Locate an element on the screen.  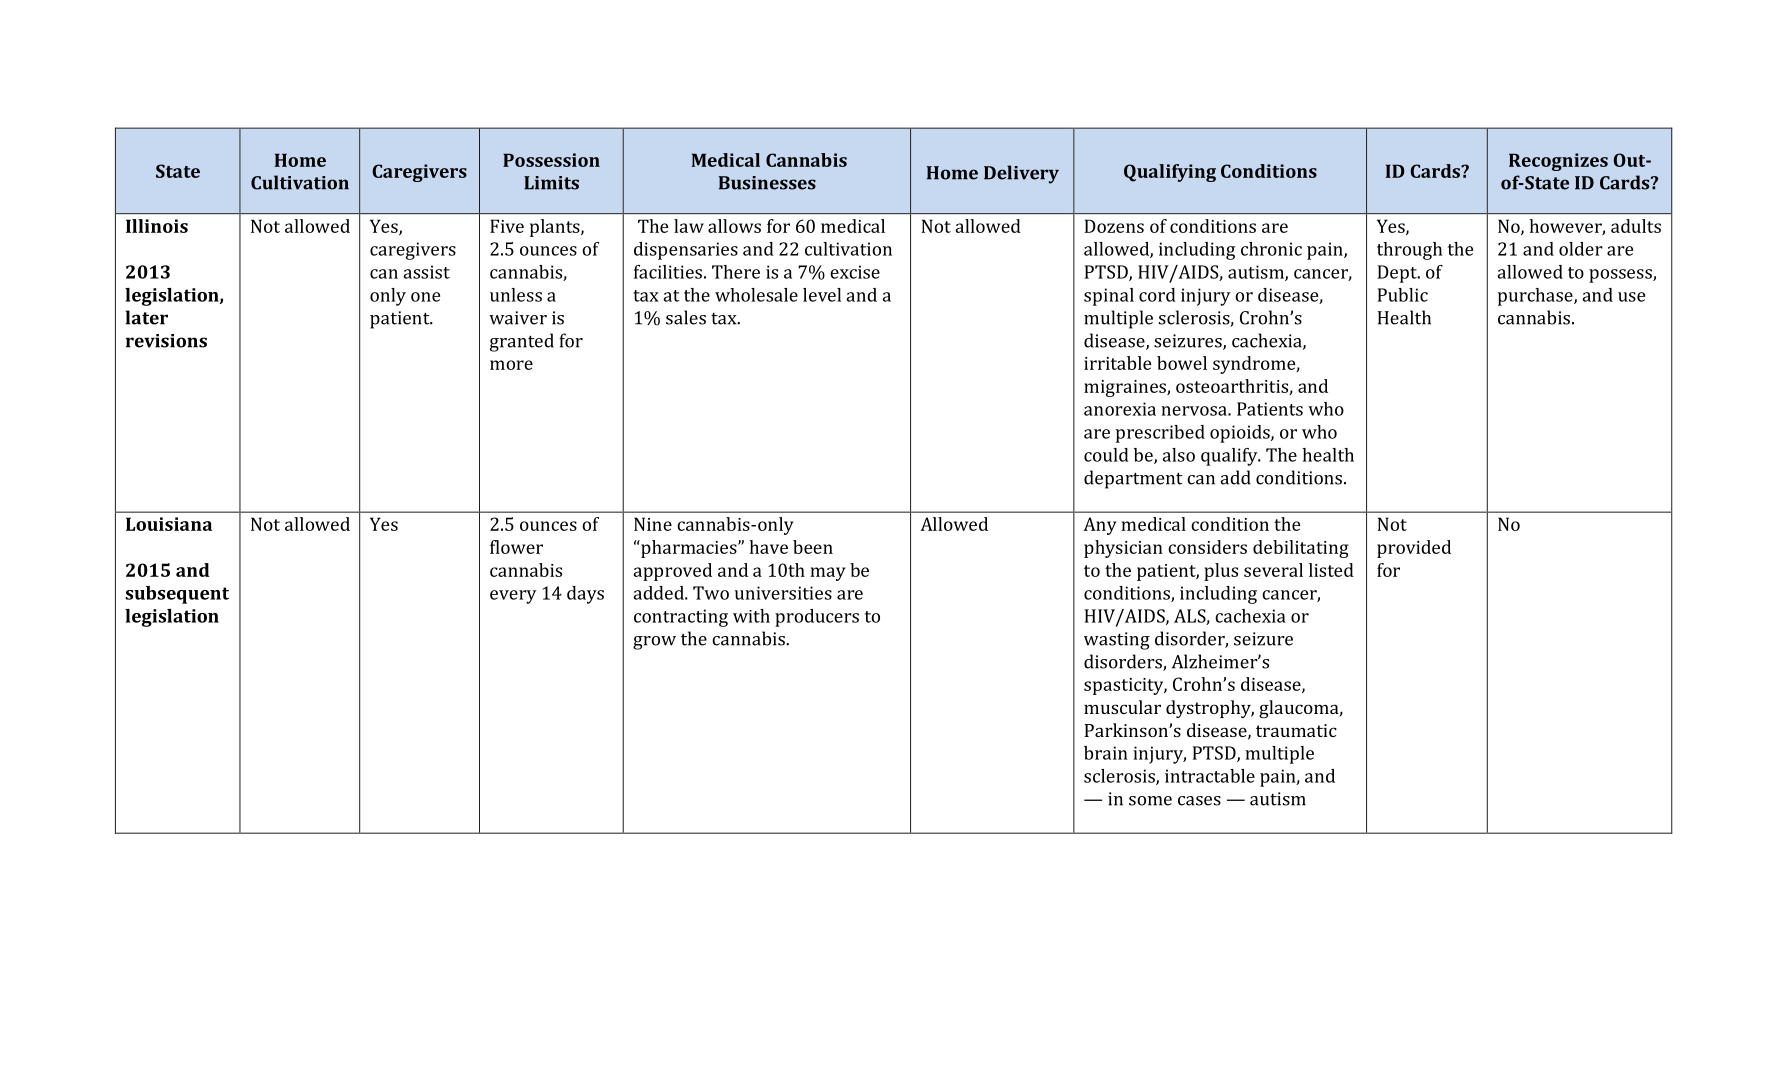
department is located at coordinates (1133, 479).
